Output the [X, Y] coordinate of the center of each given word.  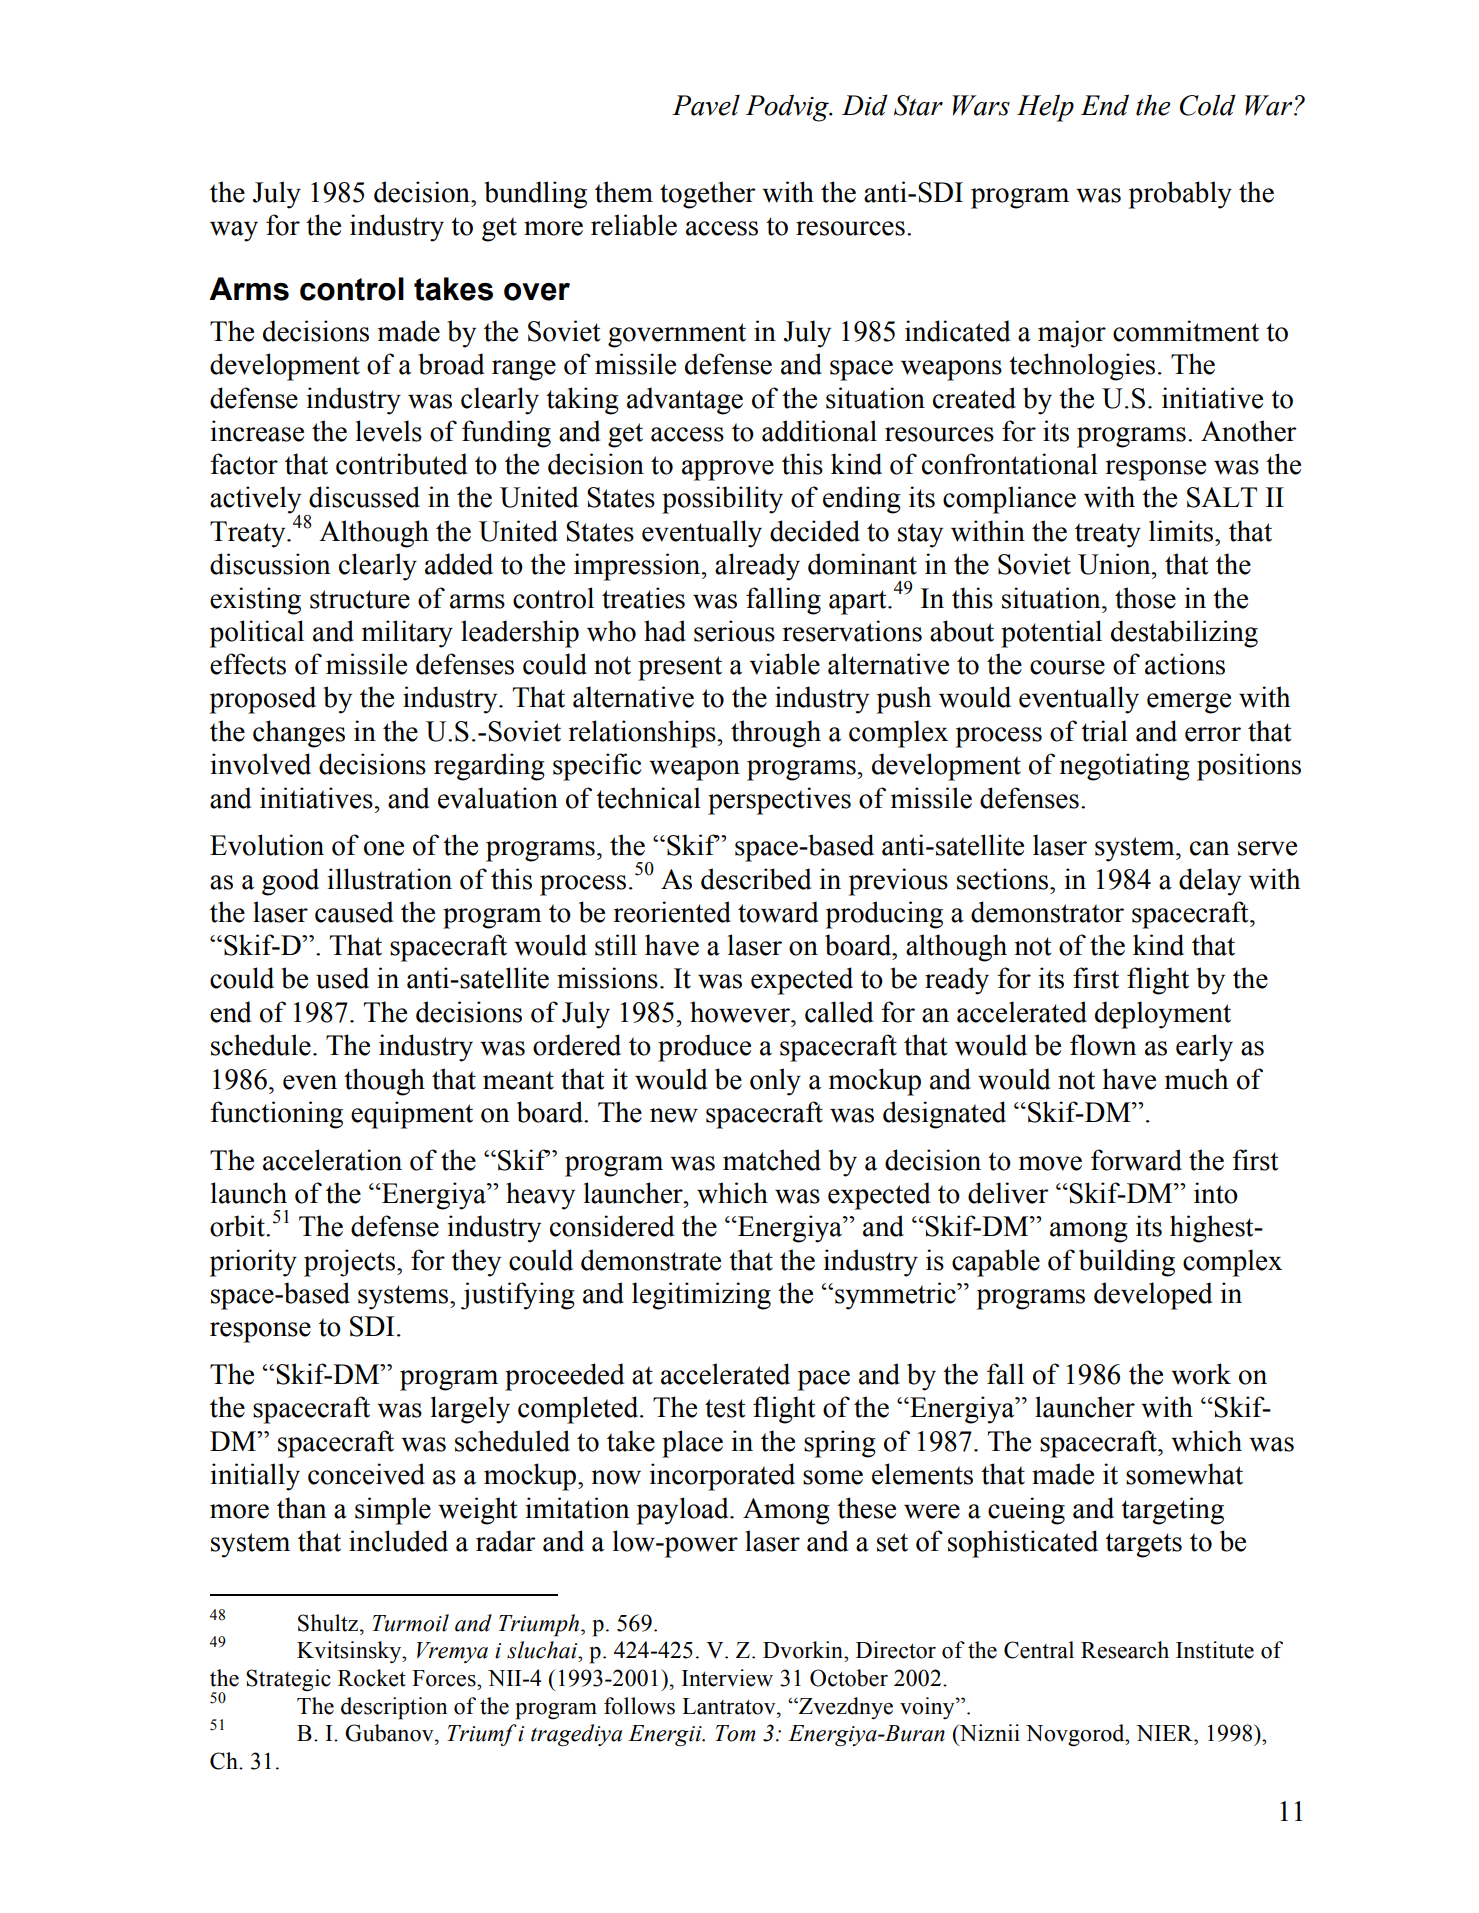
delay [1210, 882]
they [476, 1263]
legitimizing [701, 1296]
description [394, 1708]
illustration [390, 879]
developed [1153, 1296]
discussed [364, 497]
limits [1182, 531]
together [708, 195]
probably [1180, 195]
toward [778, 912]
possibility [722, 500]
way [234, 231]
